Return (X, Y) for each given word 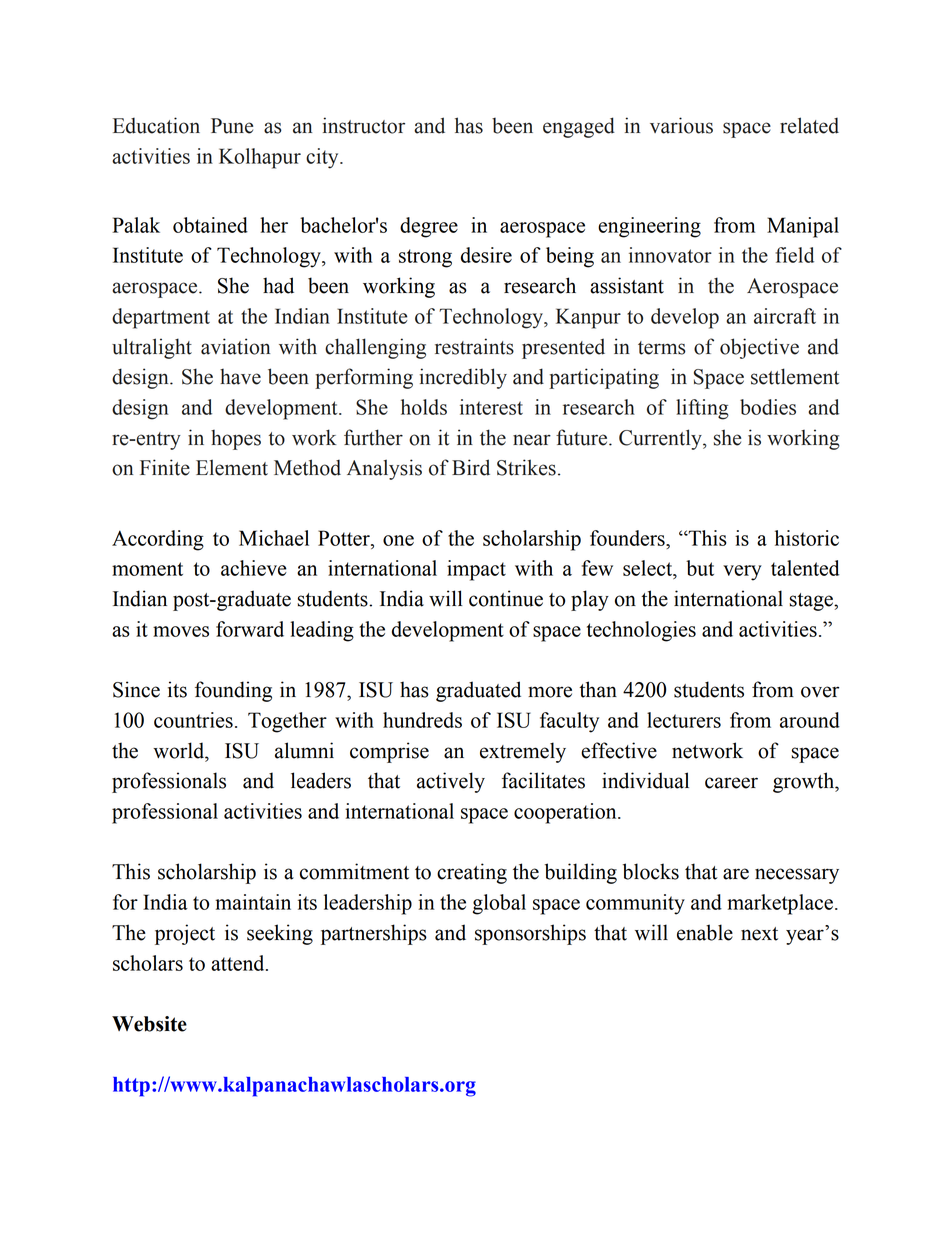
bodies (768, 407)
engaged (579, 127)
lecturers (684, 720)
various (681, 125)
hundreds (422, 720)
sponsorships (530, 934)
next (759, 934)
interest (491, 407)
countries (193, 720)
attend (239, 963)
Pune (232, 126)
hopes (236, 440)
